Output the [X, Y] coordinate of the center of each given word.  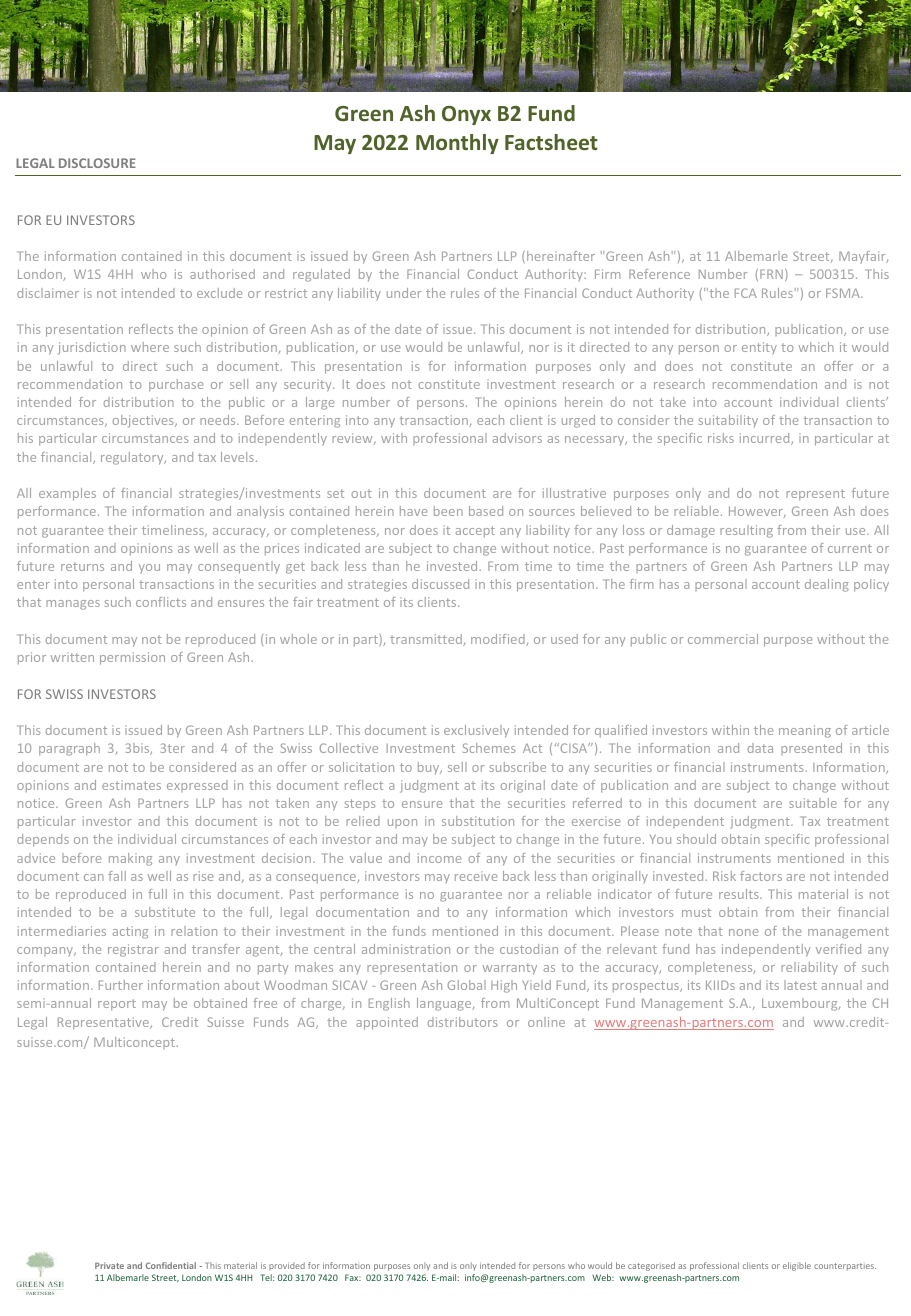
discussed [440, 584]
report [117, 1005]
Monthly [457, 144]
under [404, 293]
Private [109, 1265]
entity [759, 348]
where [150, 347]
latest [800, 985]
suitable [813, 803]
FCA [746, 293]
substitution [478, 821]
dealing [827, 585]
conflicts [161, 602]
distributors [462, 1022]
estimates [131, 785]
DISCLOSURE [97, 163]
